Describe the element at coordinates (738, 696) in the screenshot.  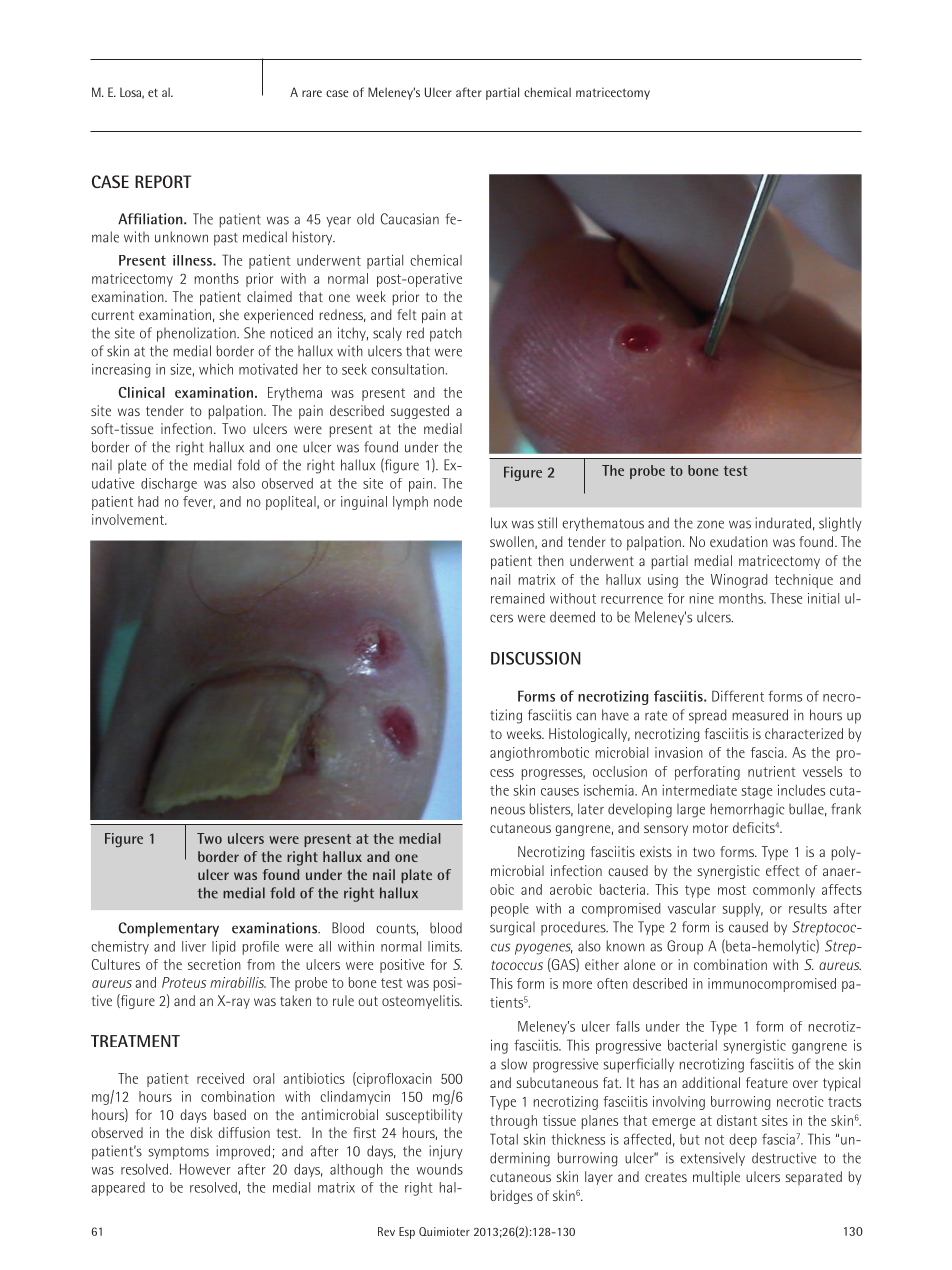
I see `Different` at that location.
